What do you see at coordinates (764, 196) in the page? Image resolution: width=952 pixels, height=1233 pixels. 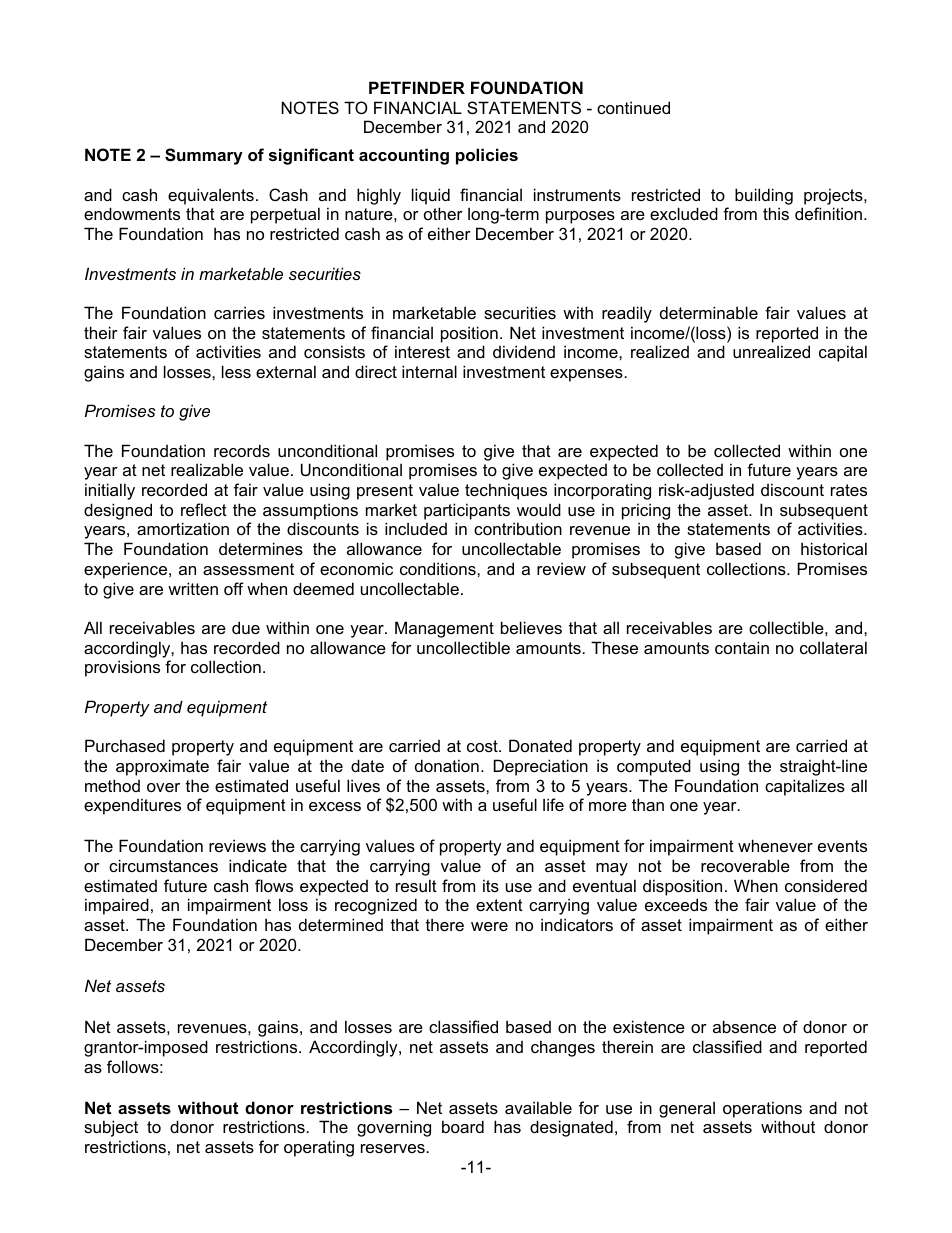 I see `building` at bounding box center [764, 196].
